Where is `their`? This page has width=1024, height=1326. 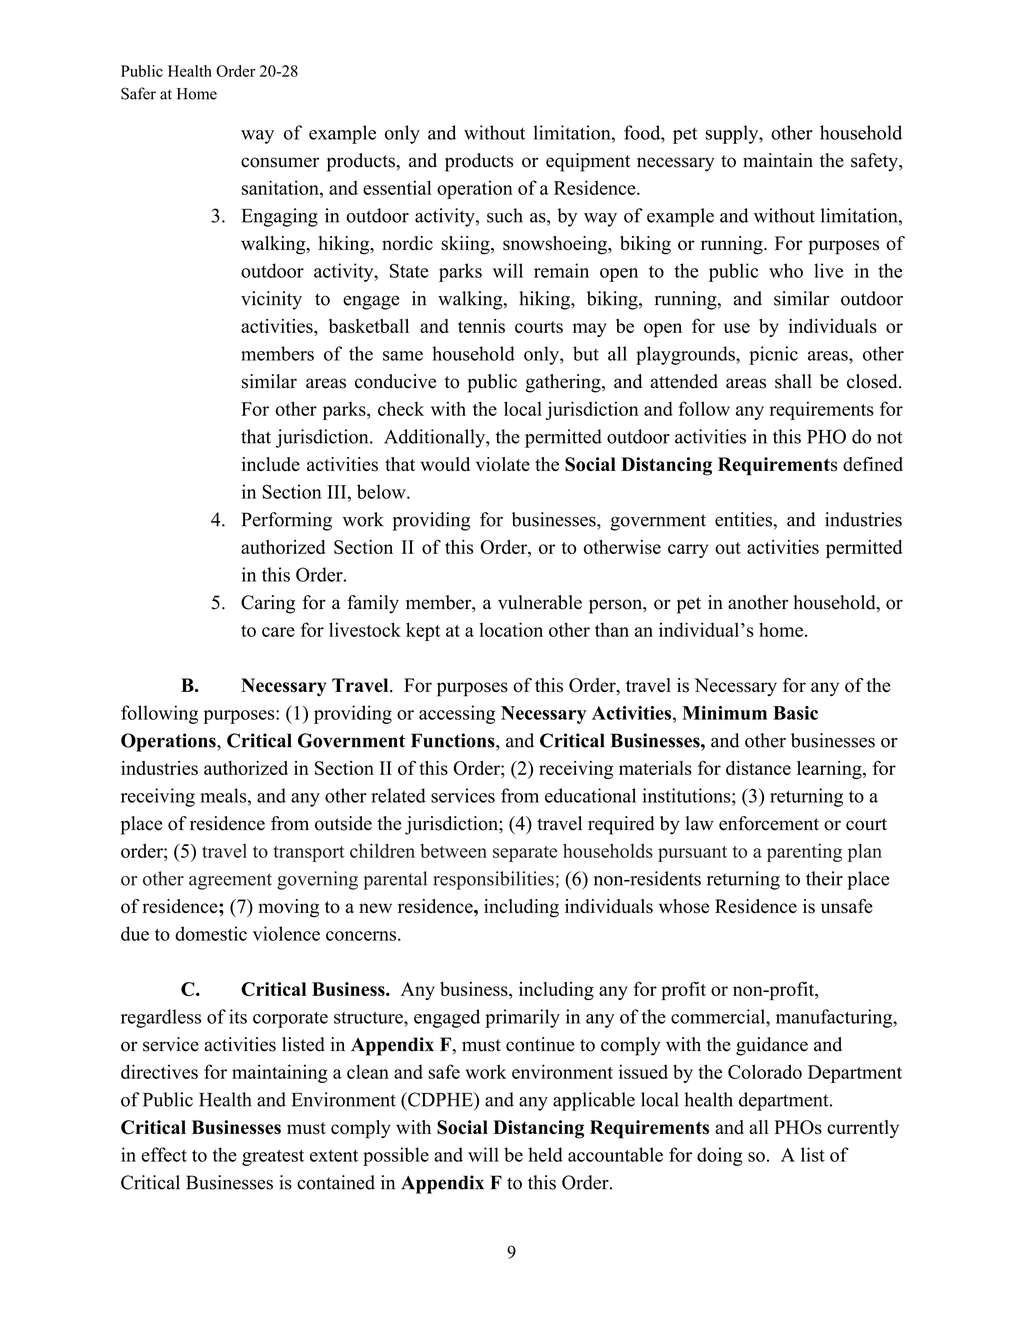 their is located at coordinates (824, 878).
